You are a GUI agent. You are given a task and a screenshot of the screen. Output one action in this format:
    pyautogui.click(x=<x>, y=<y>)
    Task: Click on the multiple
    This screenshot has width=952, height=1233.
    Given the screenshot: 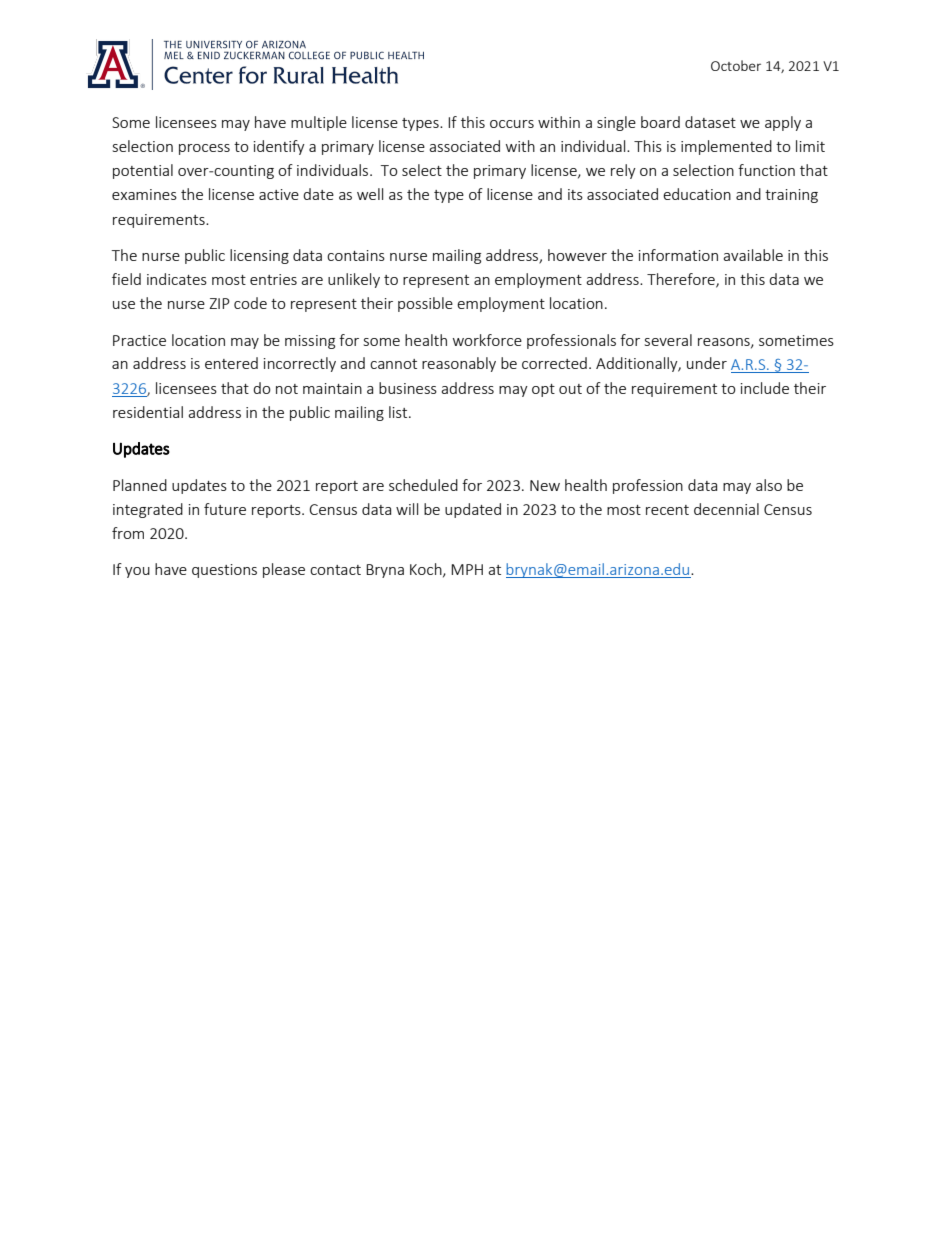 What is the action you would take?
    pyautogui.click(x=319, y=123)
